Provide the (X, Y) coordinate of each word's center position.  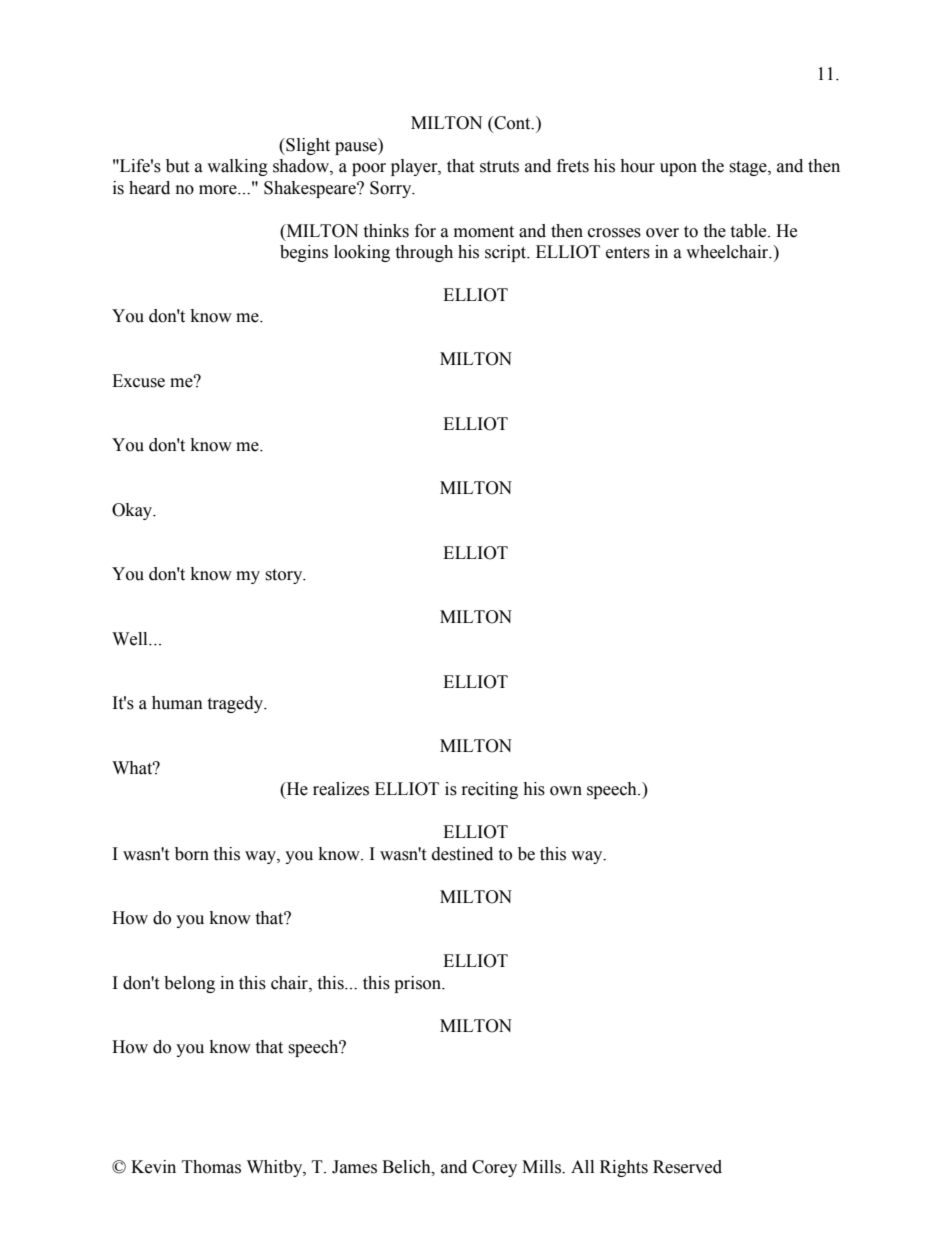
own (566, 791)
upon (678, 169)
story (285, 576)
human (177, 703)
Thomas (211, 1167)
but (177, 166)
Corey (494, 1168)
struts (499, 167)
